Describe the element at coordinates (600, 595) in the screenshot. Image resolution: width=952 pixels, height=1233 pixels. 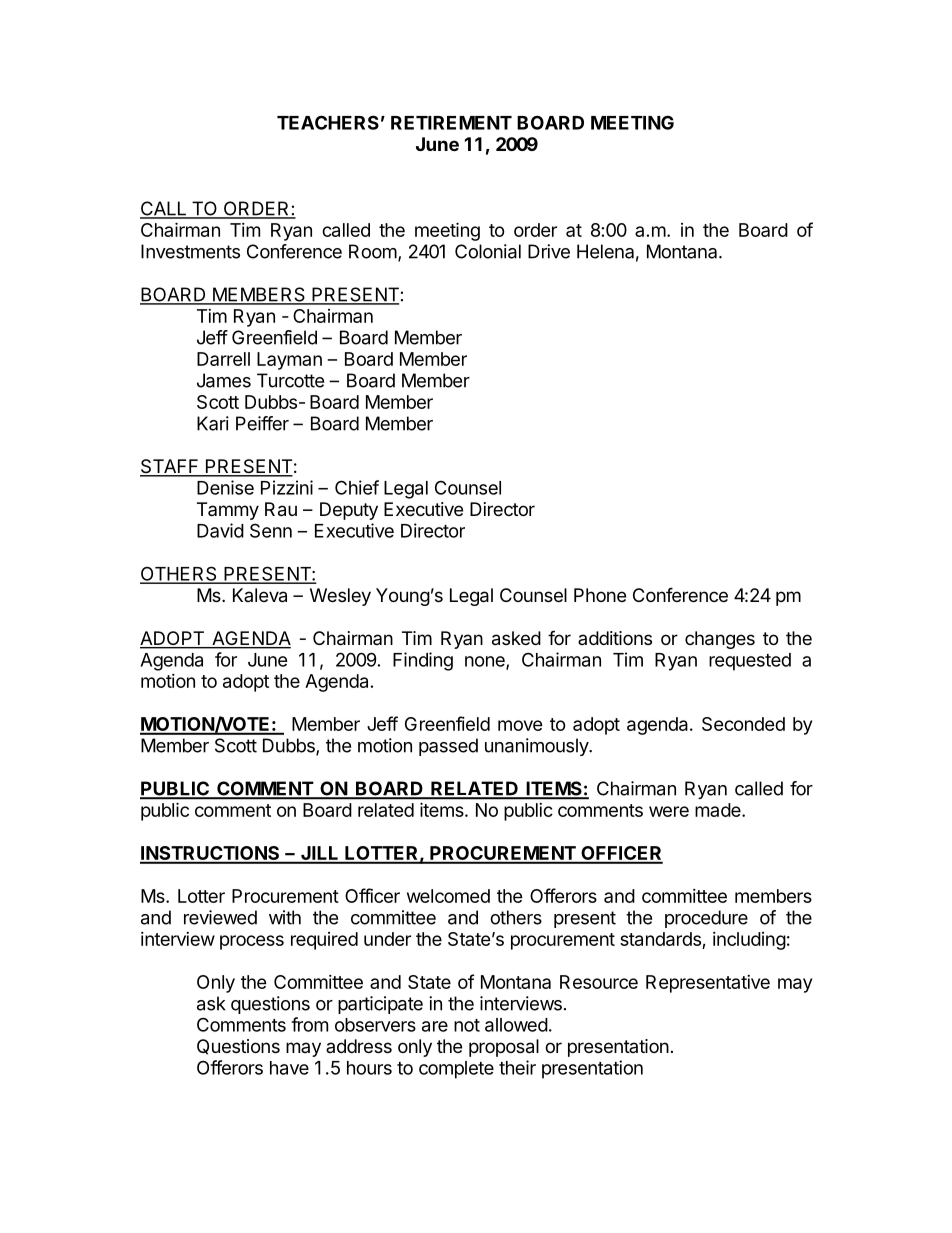
I see `Phone` at that location.
